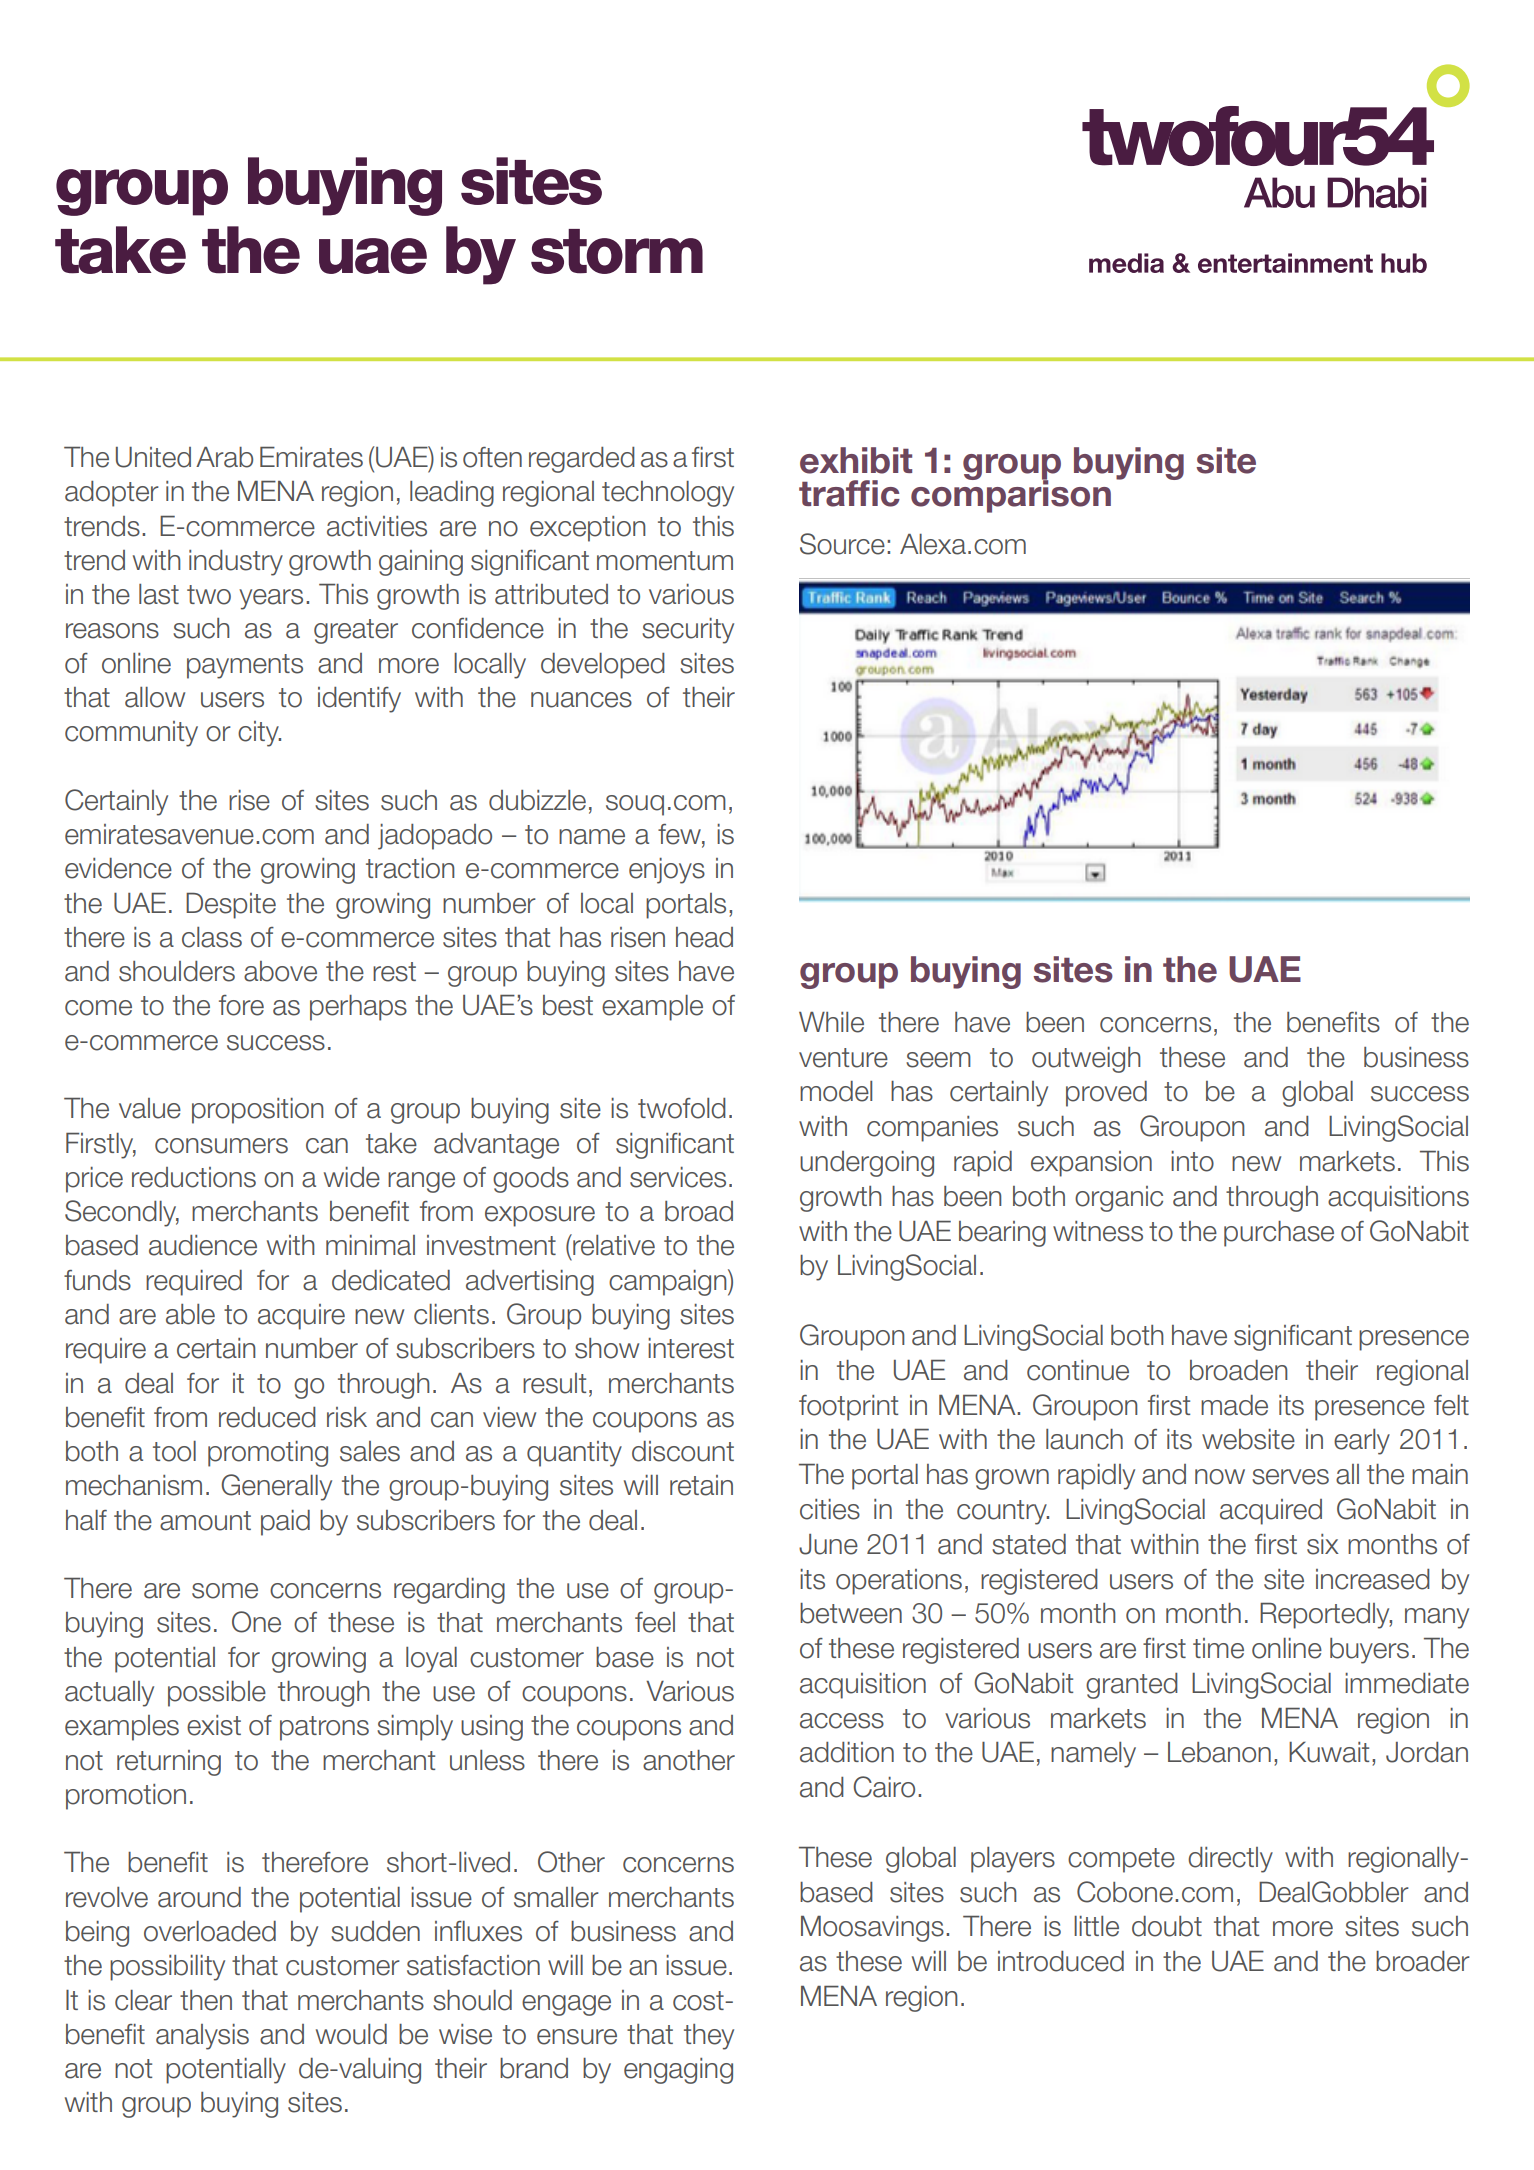  Describe the element at coordinates (678, 1177) in the image. I see `services` at that location.
